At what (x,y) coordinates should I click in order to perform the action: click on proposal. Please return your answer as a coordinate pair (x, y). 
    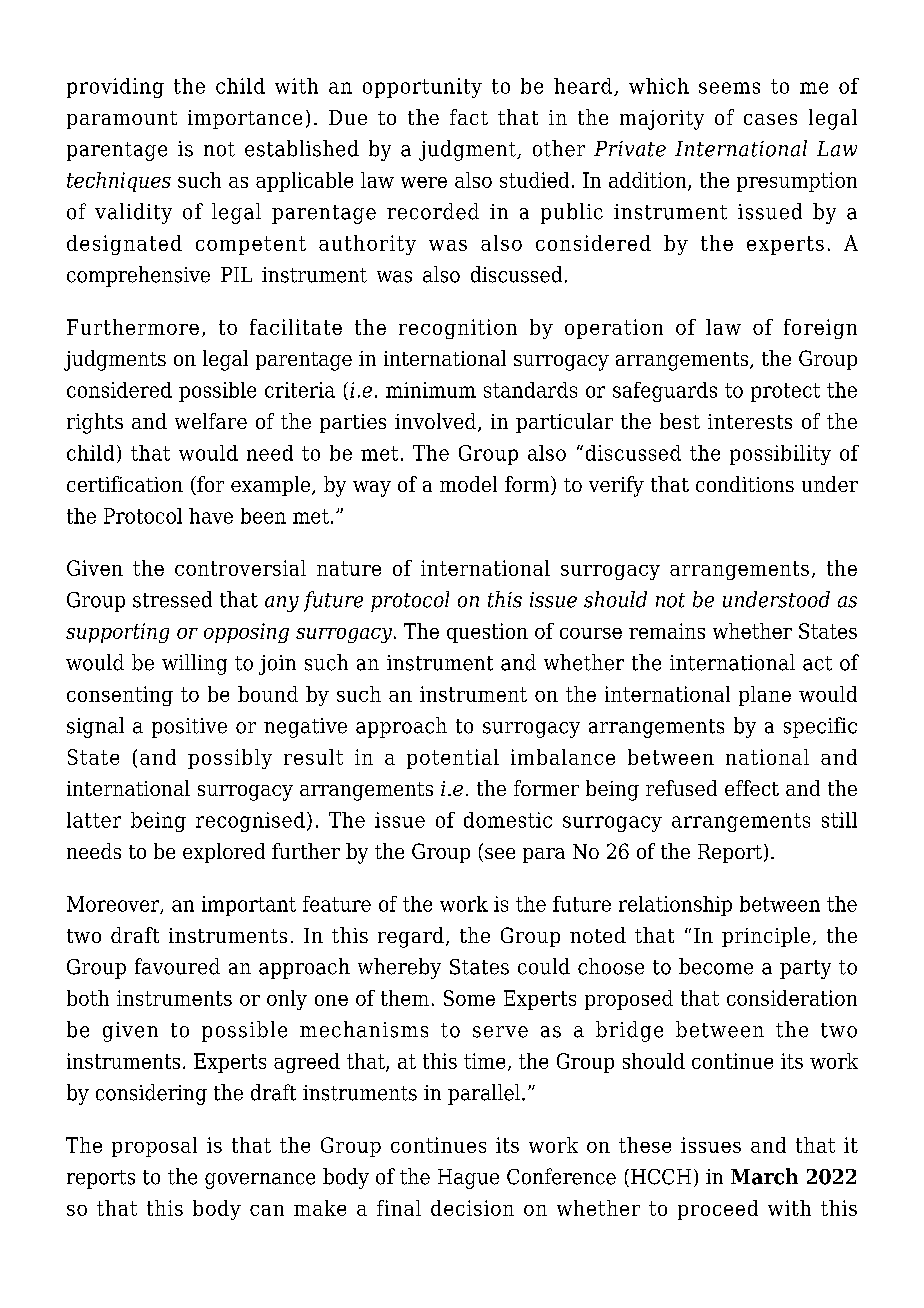
    Looking at the image, I should click on (154, 1147).
